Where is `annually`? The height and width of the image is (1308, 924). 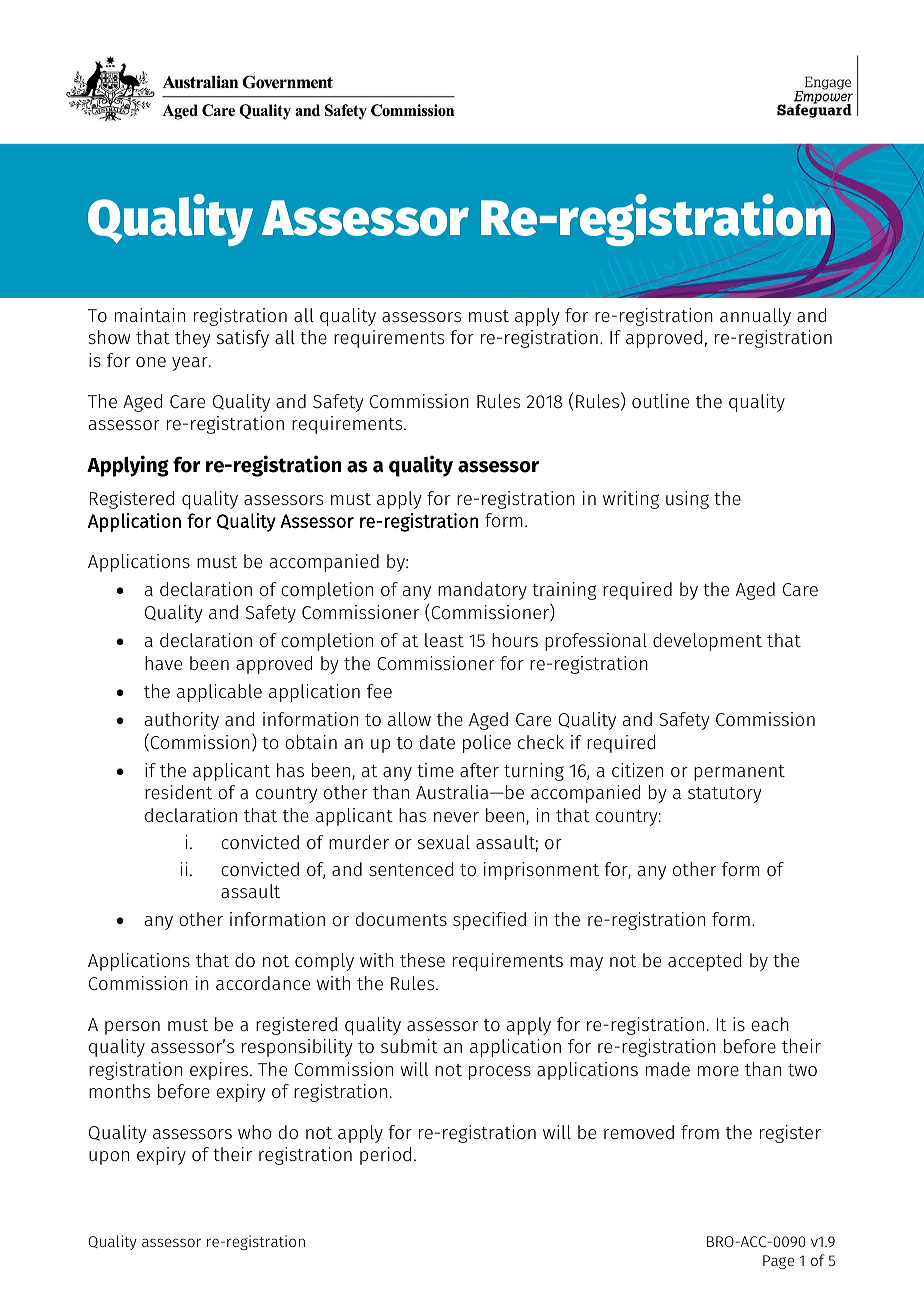
annually is located at coordinates (755, 317).
